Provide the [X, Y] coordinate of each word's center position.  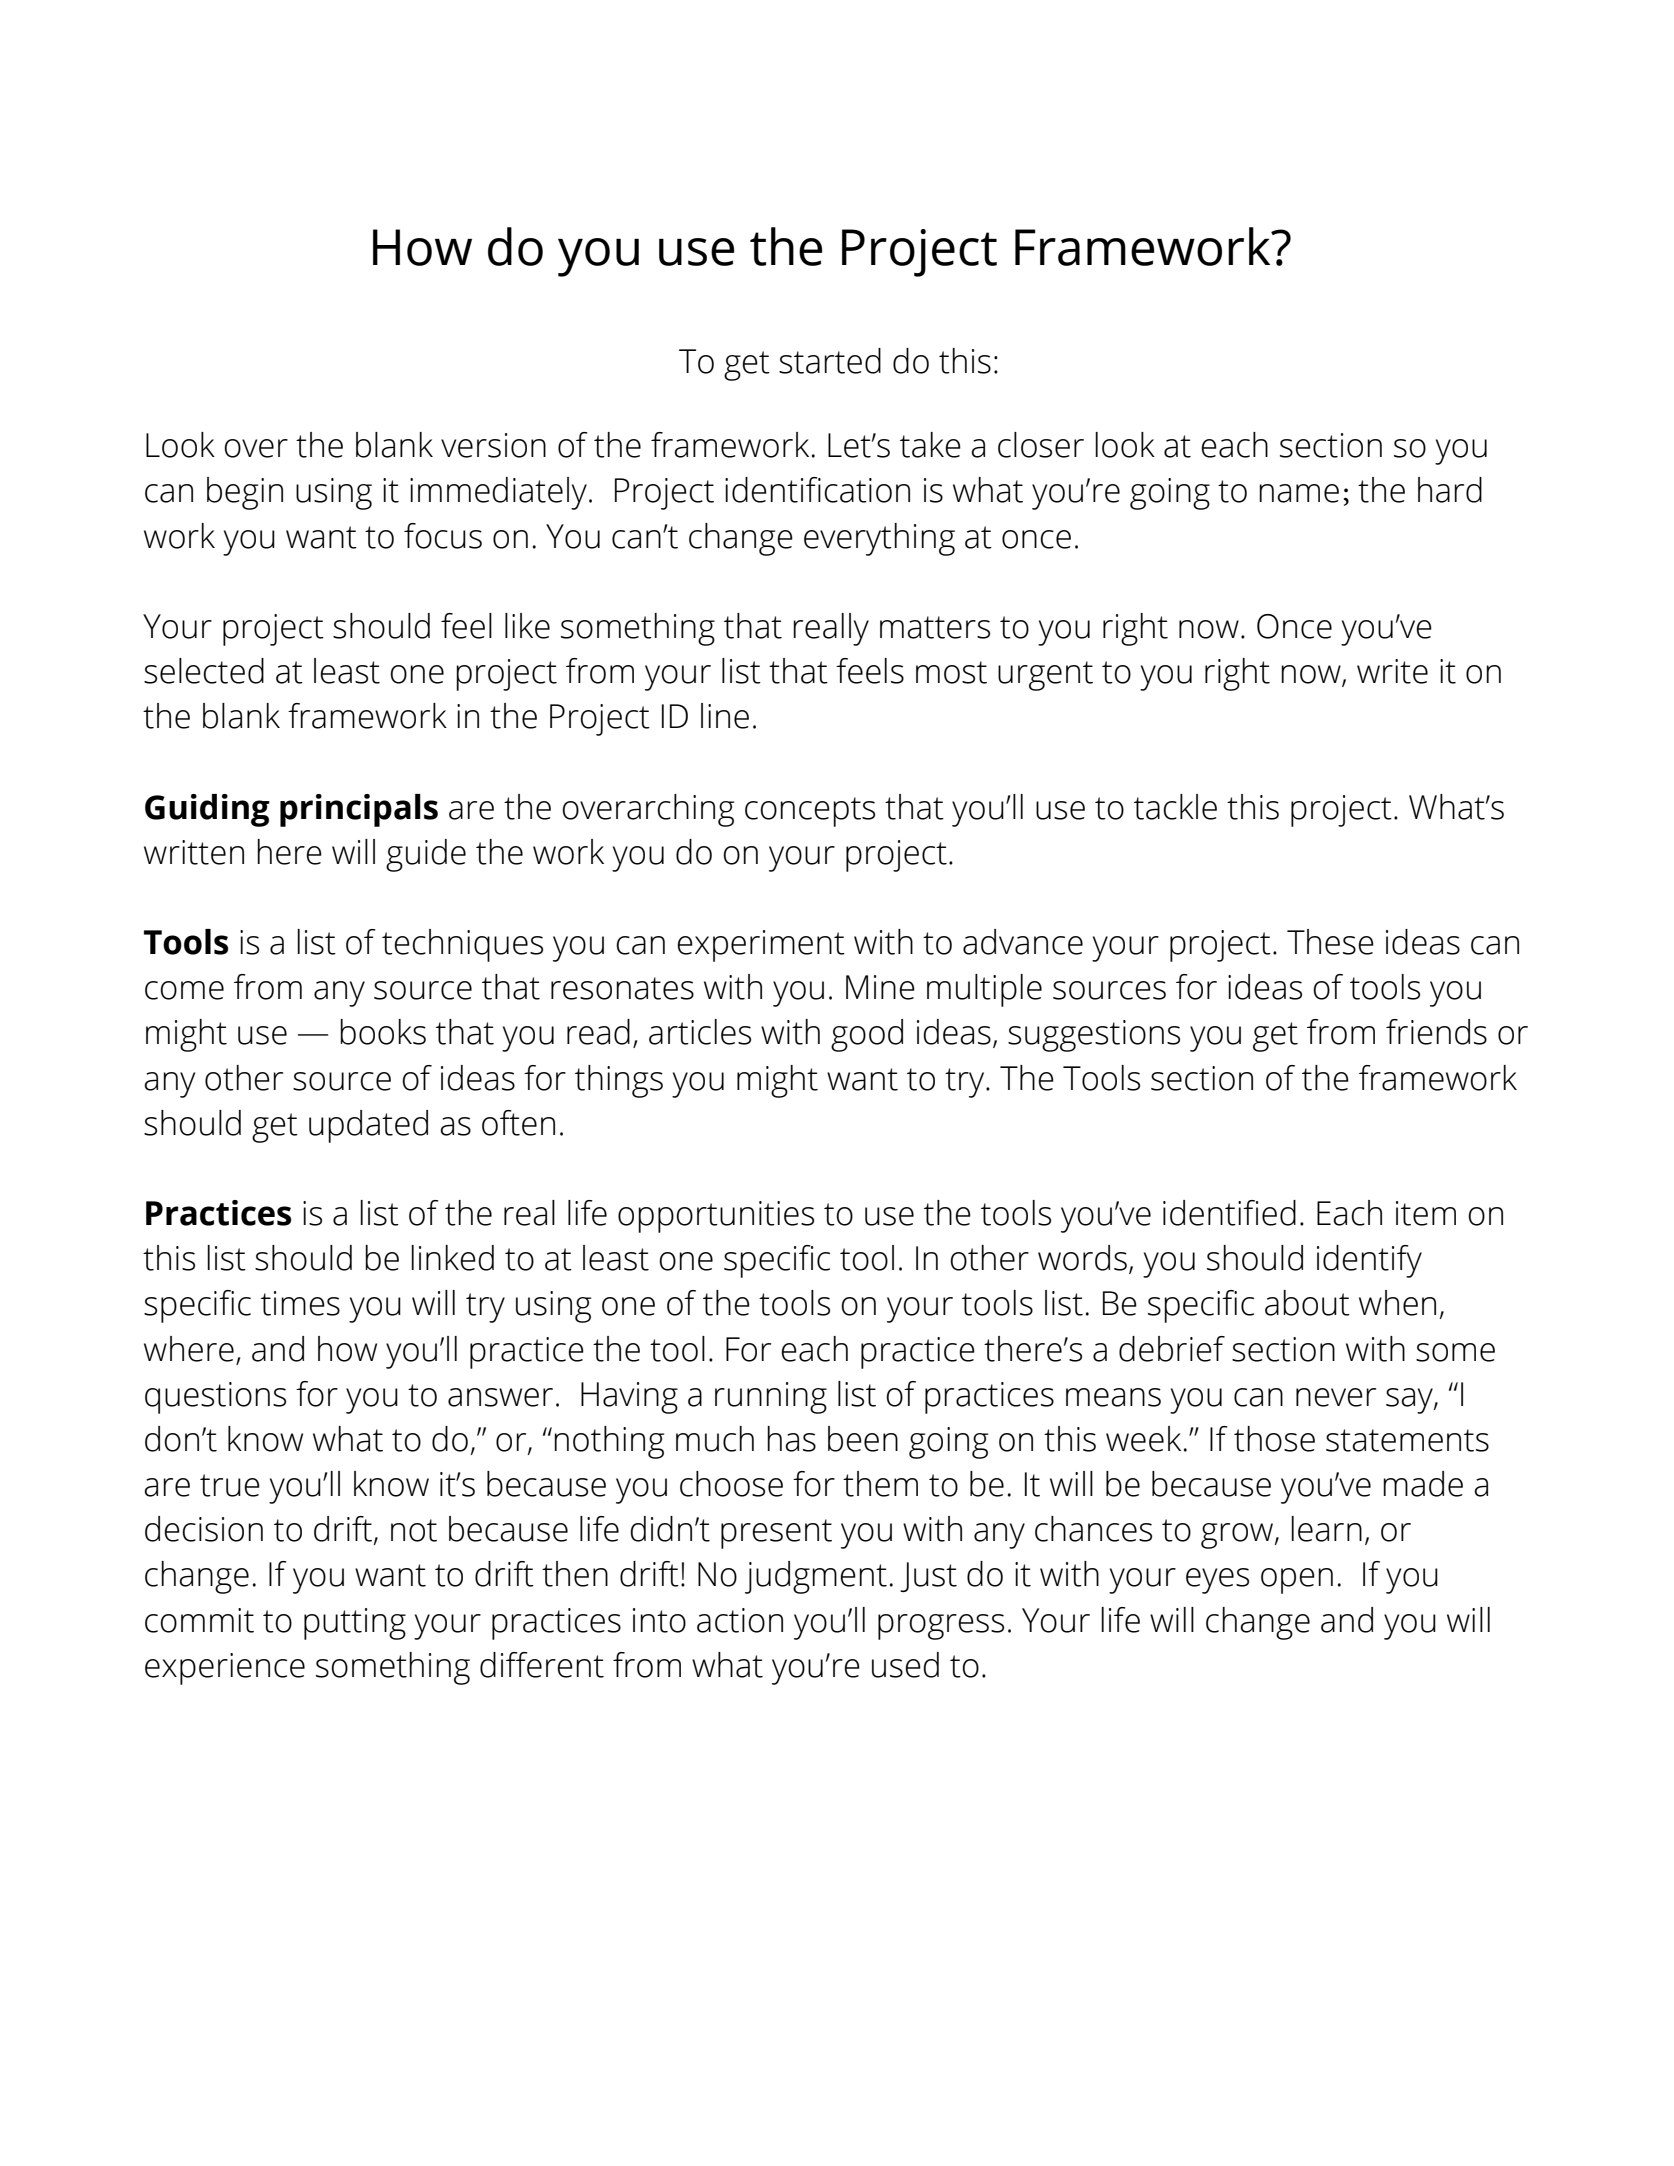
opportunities [716, 1217]
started [830, 361]
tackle [1175, 807]
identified [1229, 1213]
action [740, 1620]
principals [359, 810]
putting [355, 1624]
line [725, 716]
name [1299, 493]
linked [452, 1258]
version [493, 445]
